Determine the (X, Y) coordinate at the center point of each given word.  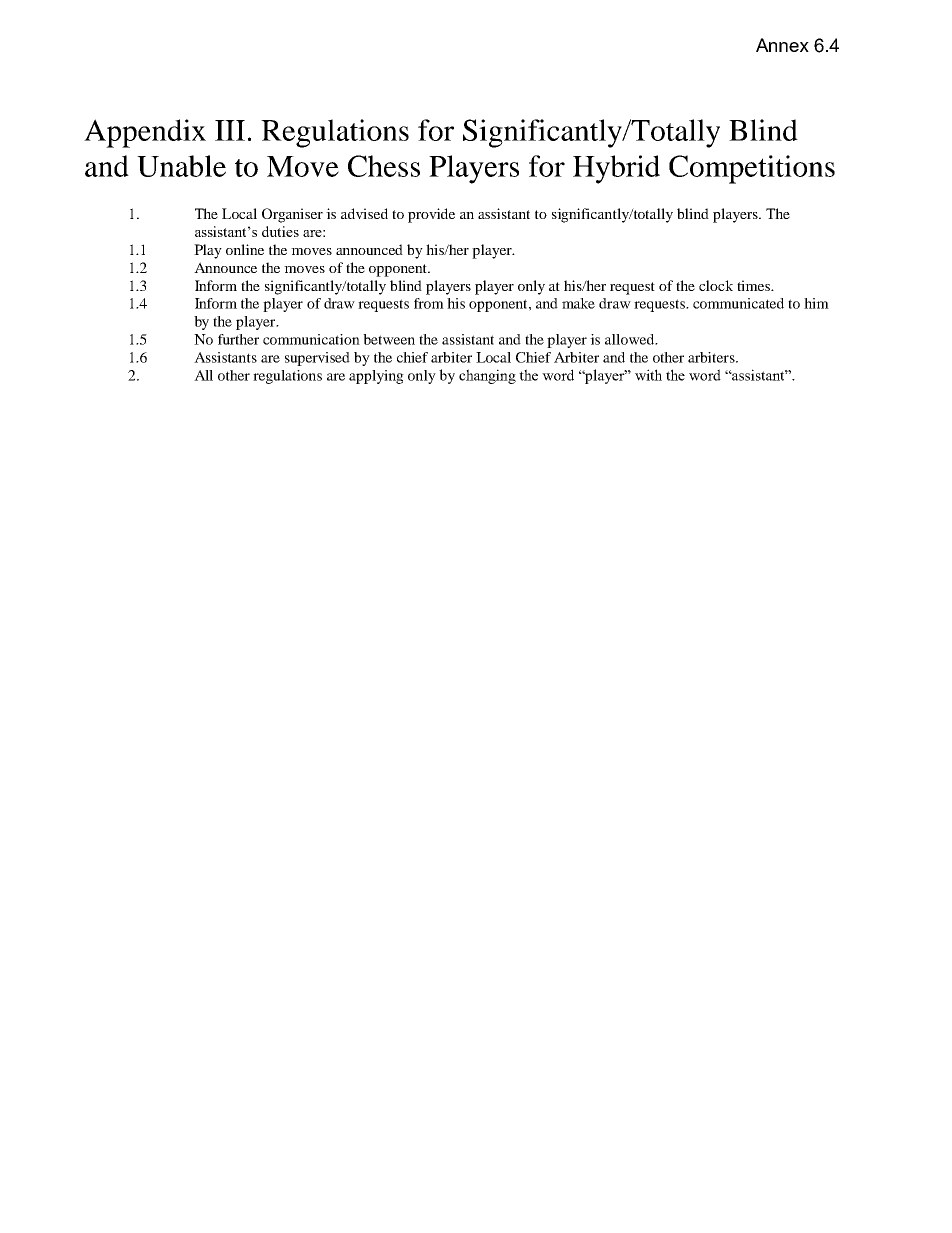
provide (431, 215)
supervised (317, 359)
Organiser (292, 215)
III (230, 130)
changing (487, 376)
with (648, 375)
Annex (782, 45)
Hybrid (616, 169)
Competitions (752, 169)
